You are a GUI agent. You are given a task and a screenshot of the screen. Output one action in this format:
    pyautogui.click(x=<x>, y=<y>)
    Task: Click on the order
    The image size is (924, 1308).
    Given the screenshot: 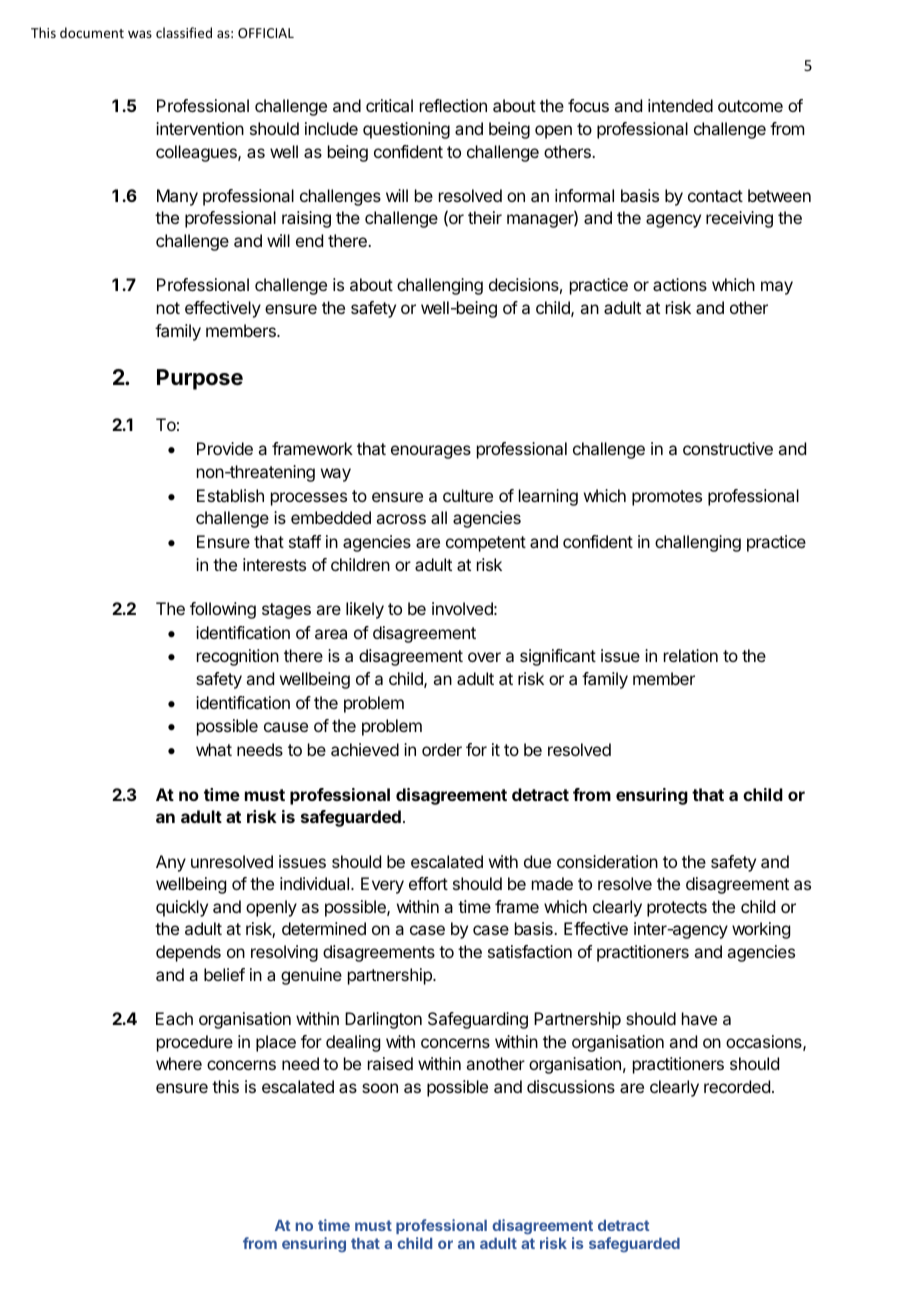 What is the action you would take?
    pyautogui.click(x=442, y=749)
